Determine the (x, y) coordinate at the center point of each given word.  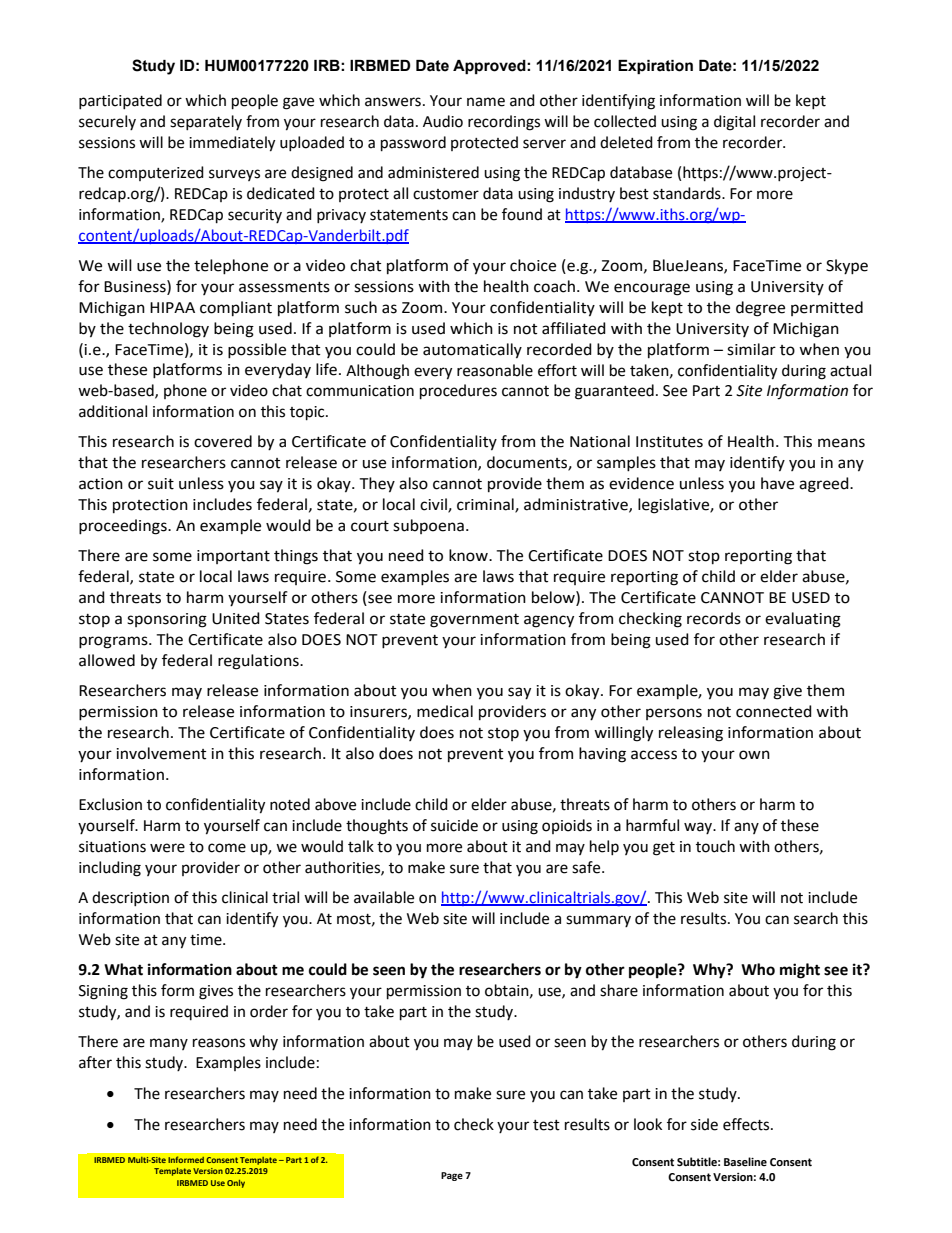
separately (206, 122)
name (486, 102)
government (474, 621)
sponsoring (167, 620)
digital (734, 123)
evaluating (803, 620)
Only (236, 1184)
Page (452, 1176)
